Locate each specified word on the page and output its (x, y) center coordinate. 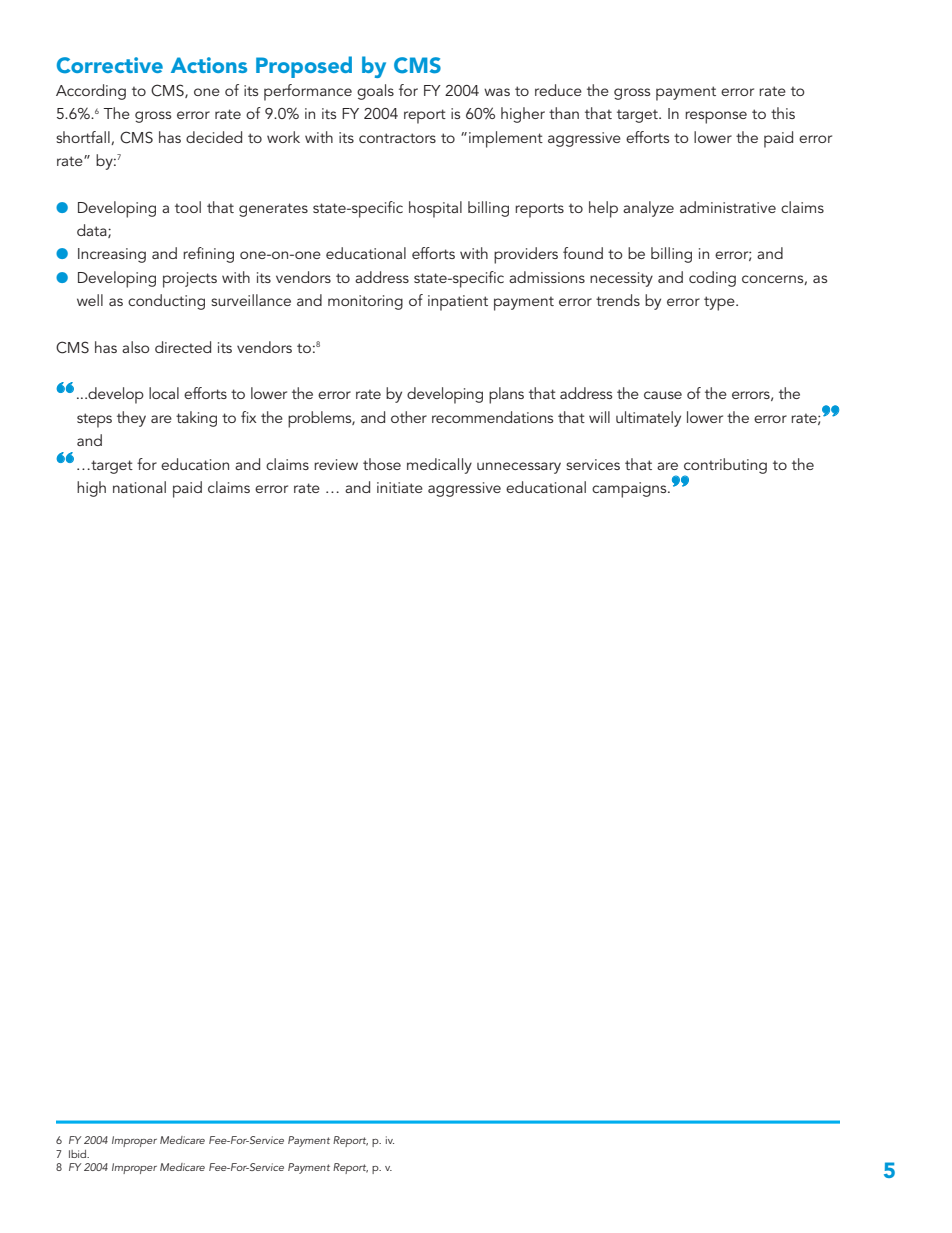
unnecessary (519, 468)
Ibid (79, 1154)
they (131, 419)
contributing (725, 467)
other (409, 417)
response (716, 117)
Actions (209, 65)
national (139, 487)
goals (375, 92)
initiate (400, 487)
